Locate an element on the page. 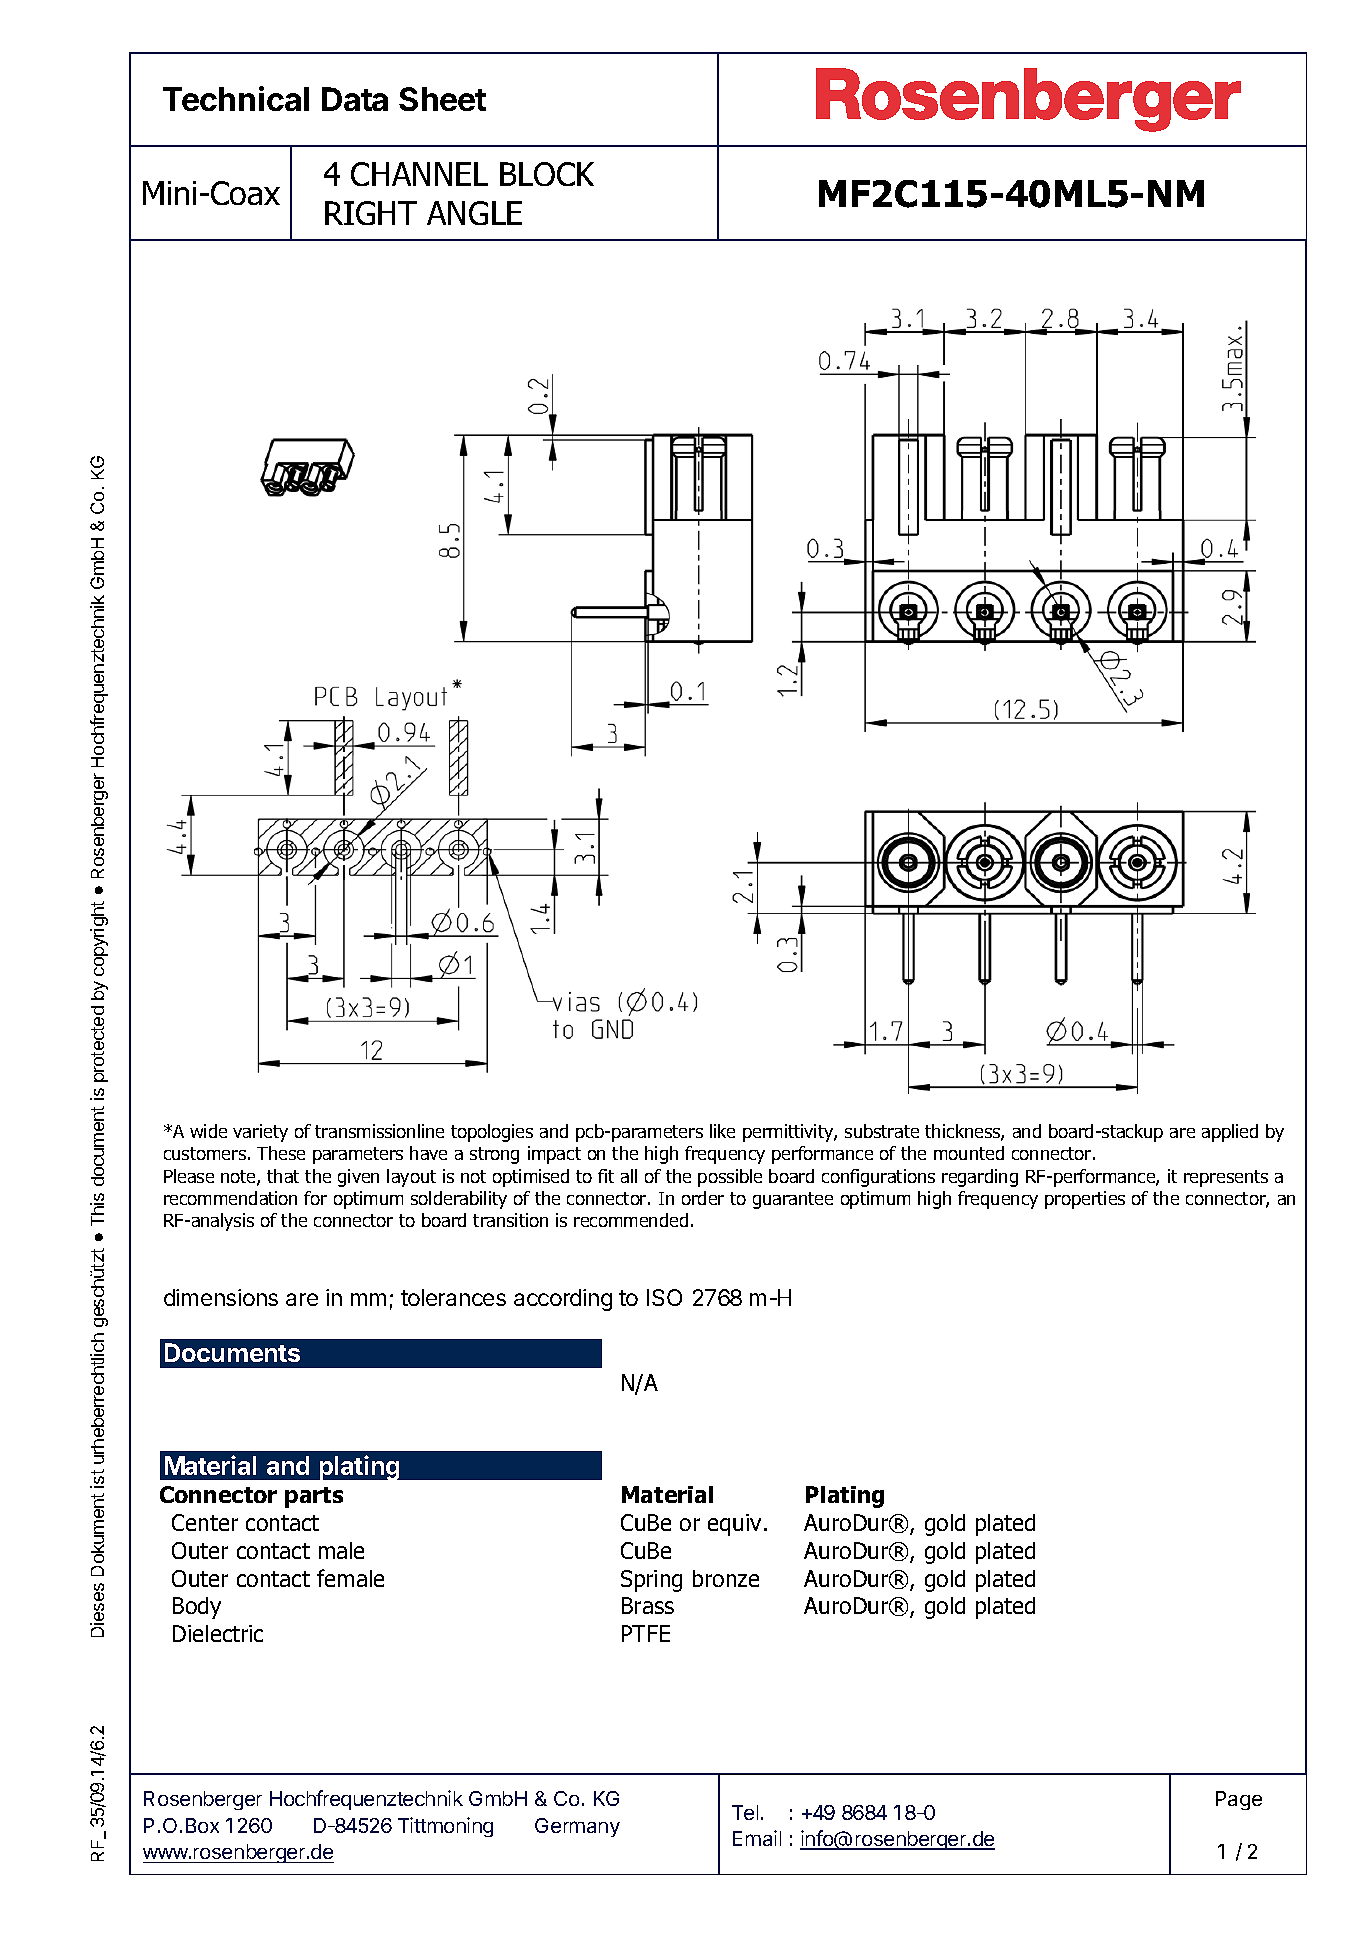 The width and height of the page is (1371, 1939). BLOCK is located at coordinates (547, 174).
